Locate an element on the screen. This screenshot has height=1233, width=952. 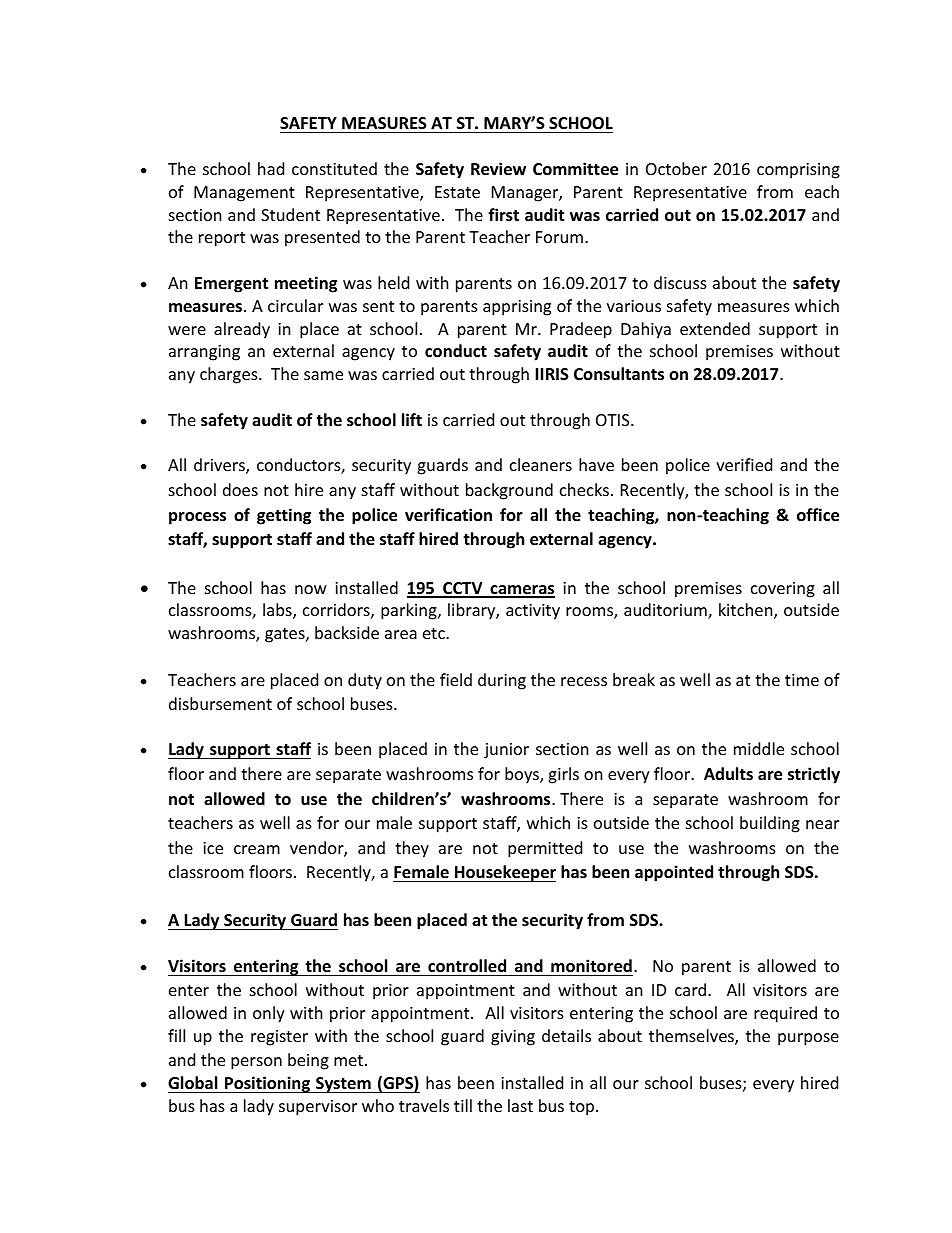
does is located at coordinates (240, 489).
